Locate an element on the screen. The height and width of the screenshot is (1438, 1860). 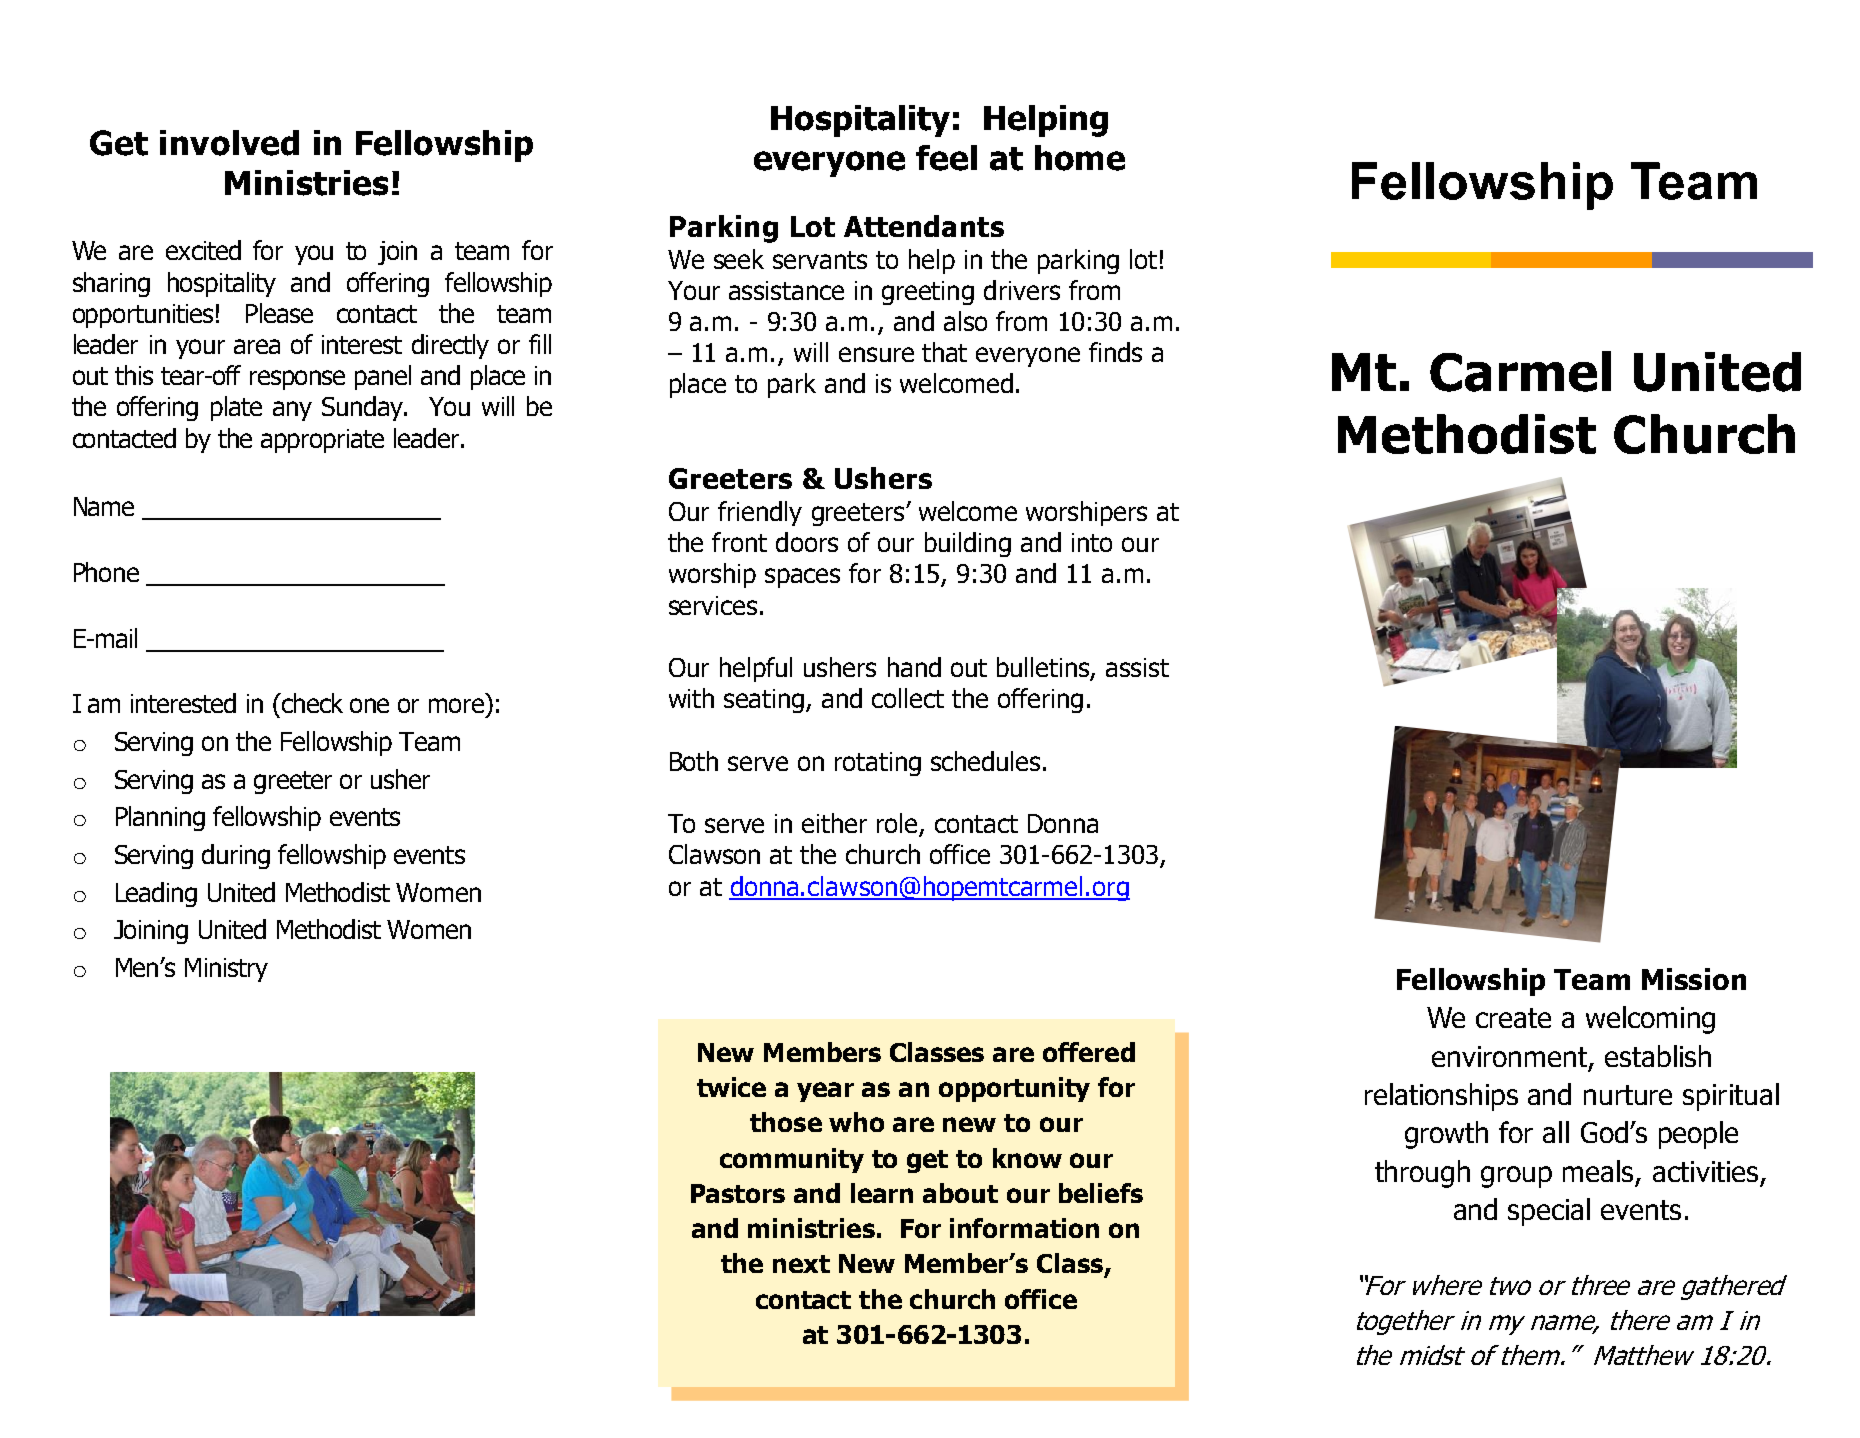
information is located at coordinates (1024, 1228).
